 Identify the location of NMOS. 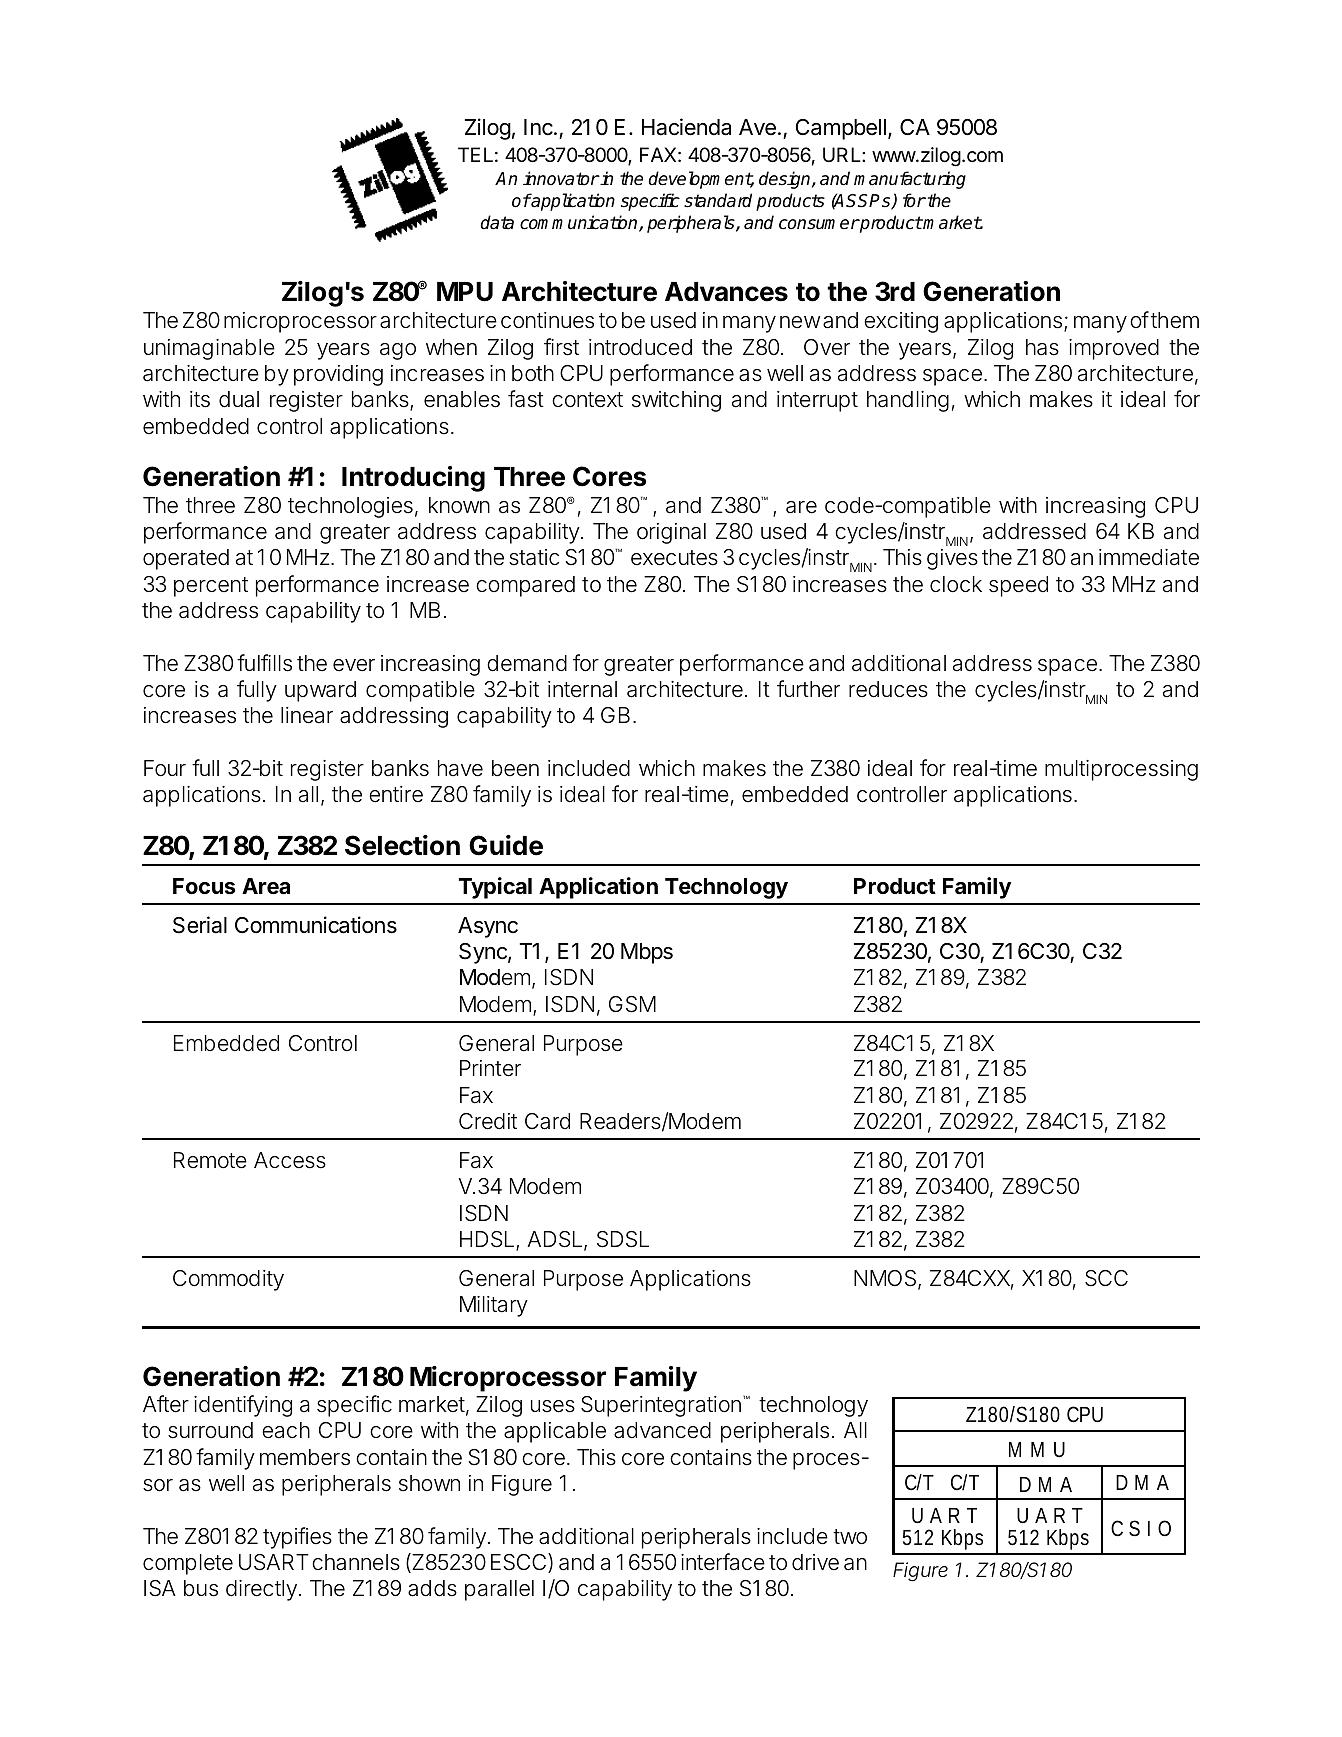
(885, 1278).
